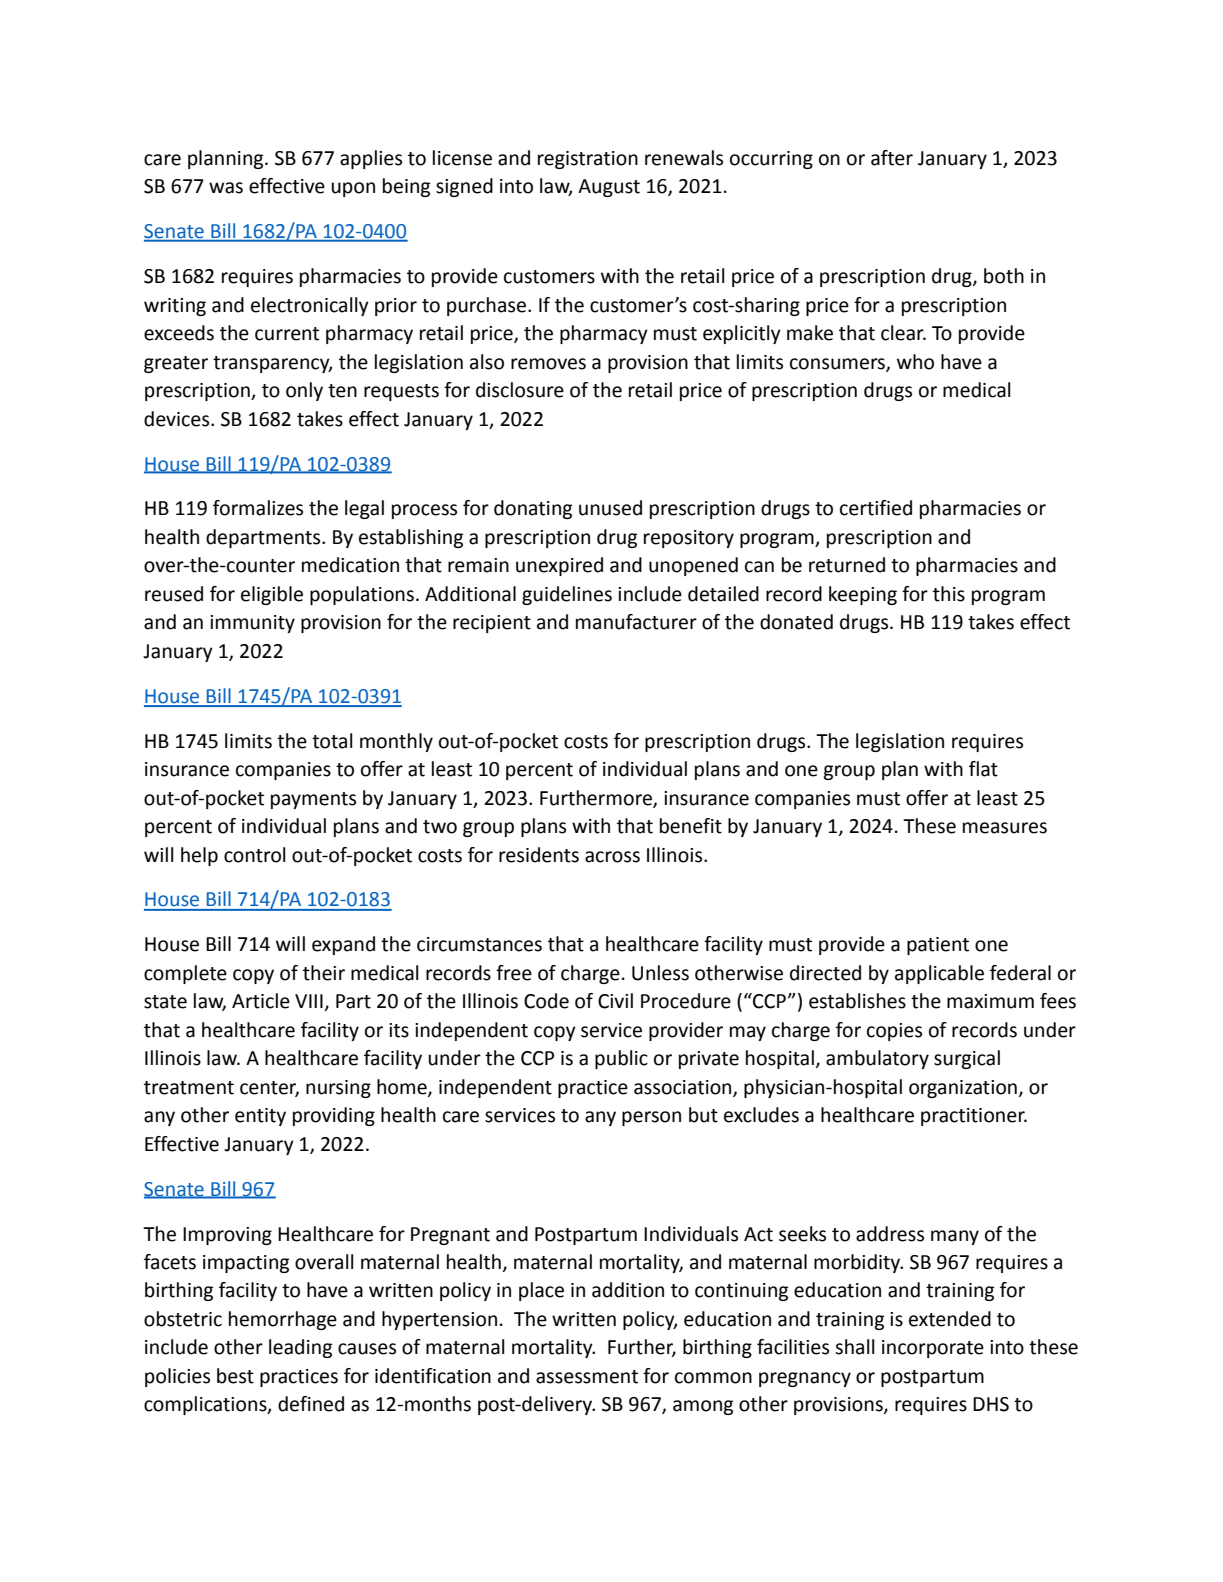 Image resolution: width=1223 pixels, height=1582 pixels. I want to click on this, so click(949, 594).
